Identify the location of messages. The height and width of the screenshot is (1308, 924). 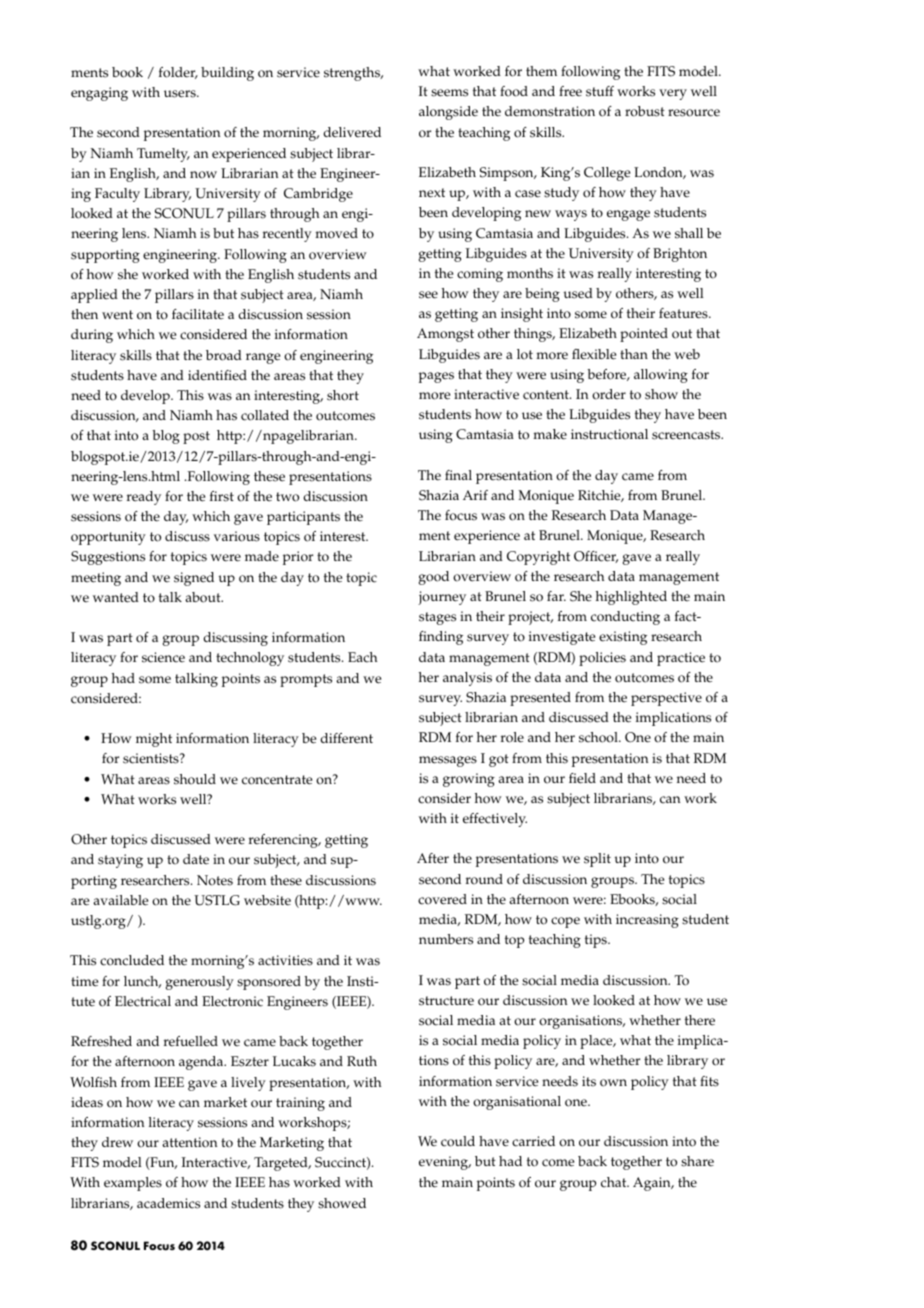
(448, 761).
